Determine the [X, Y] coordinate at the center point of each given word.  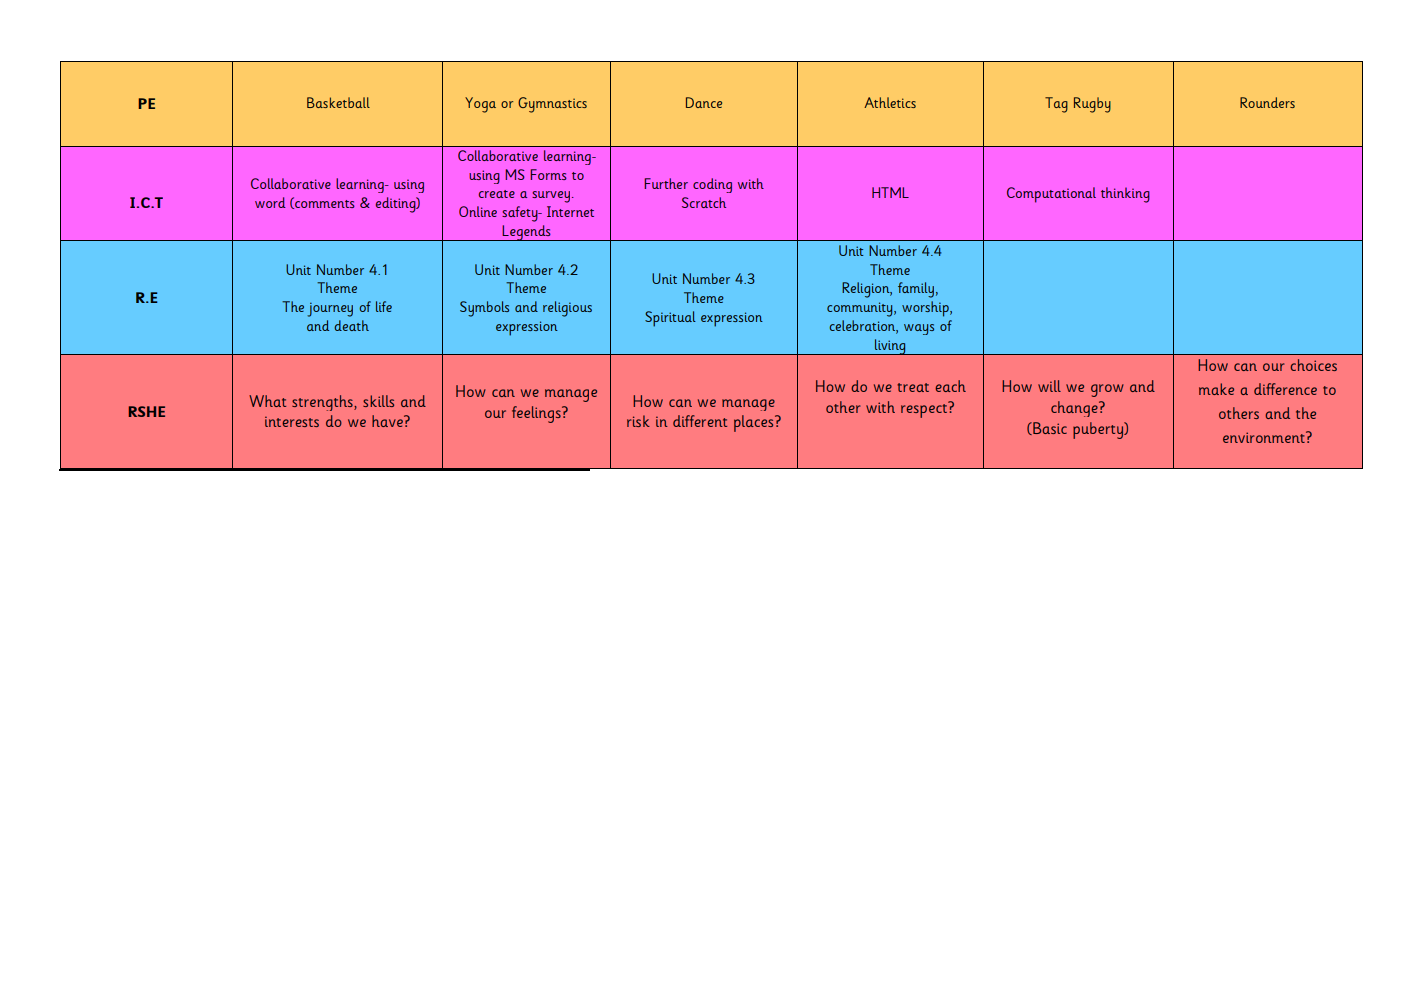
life [384, 306]
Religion [867, 290]
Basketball [338, 102]
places [755, 423]
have [388, 421]
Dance [704, 102]
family [916, 290]
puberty [1099, 430]
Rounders [1267, 102]
